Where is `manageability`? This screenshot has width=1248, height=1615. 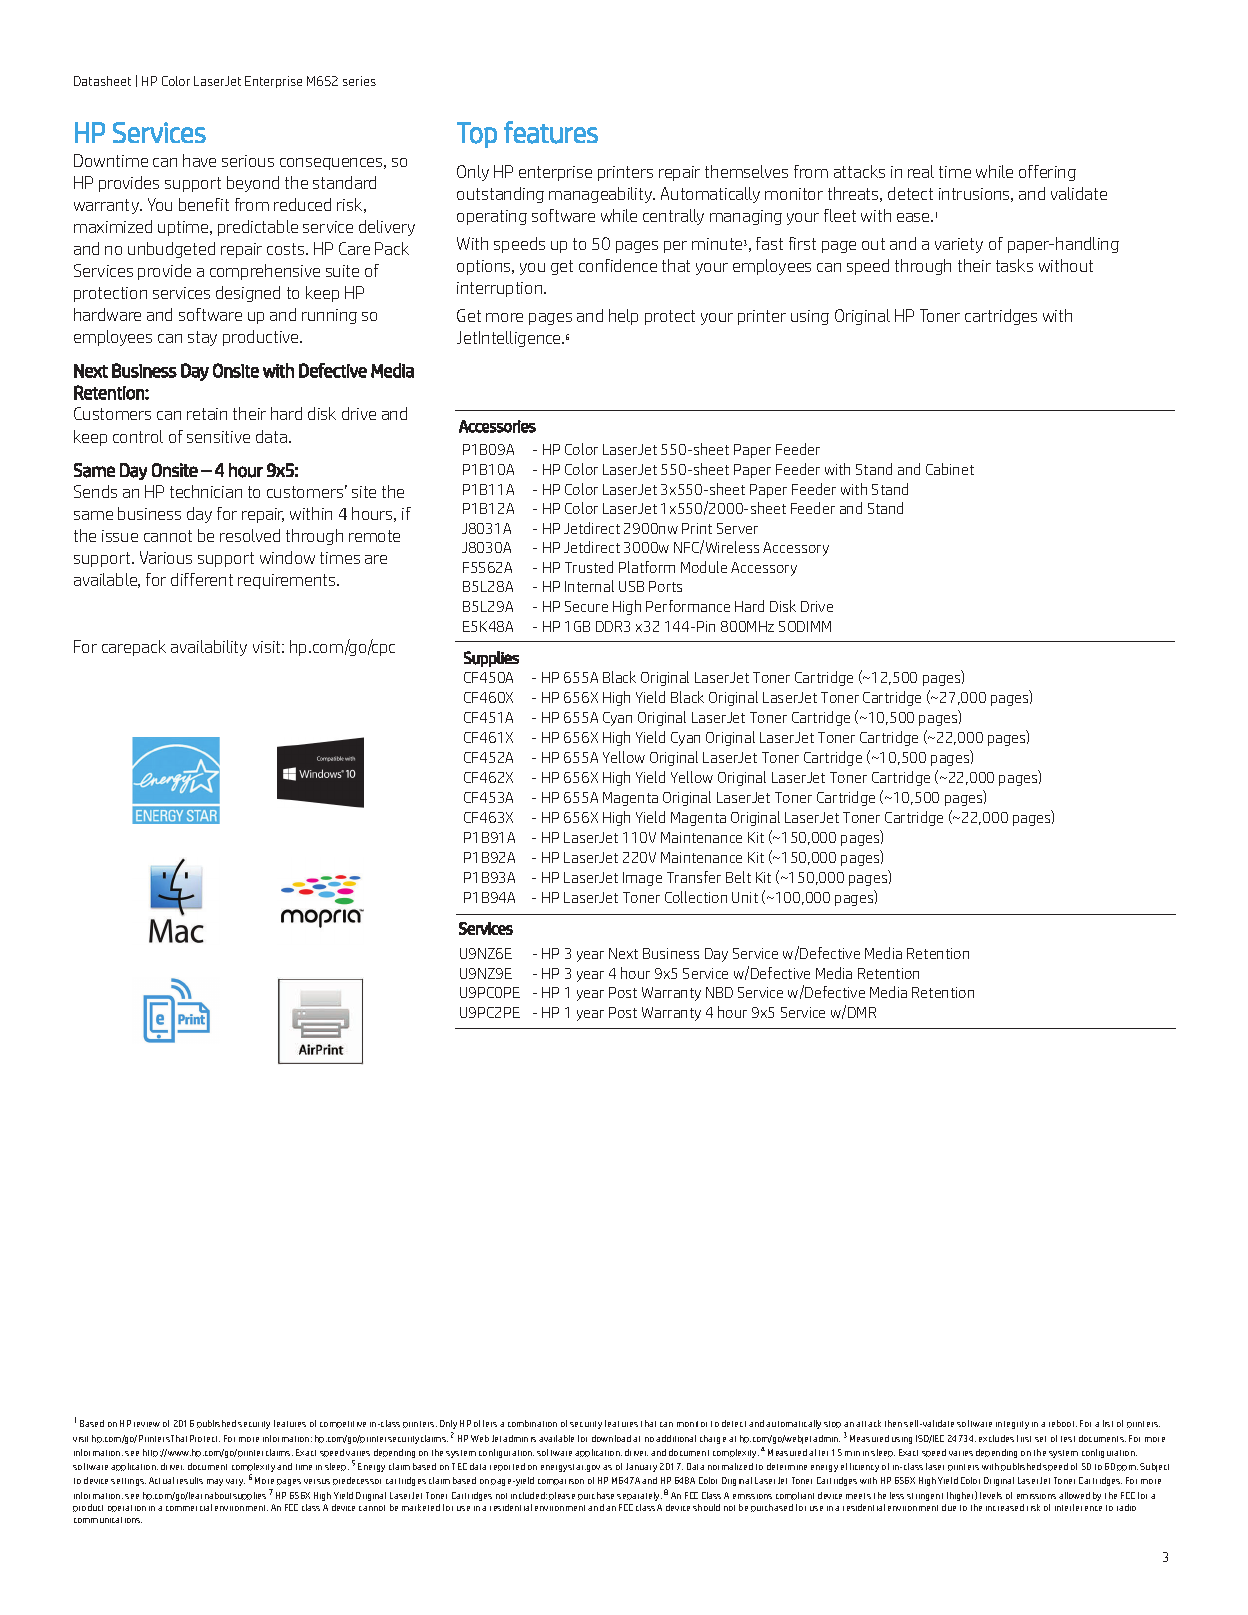 manageability is located at coordinates (602, 195).
